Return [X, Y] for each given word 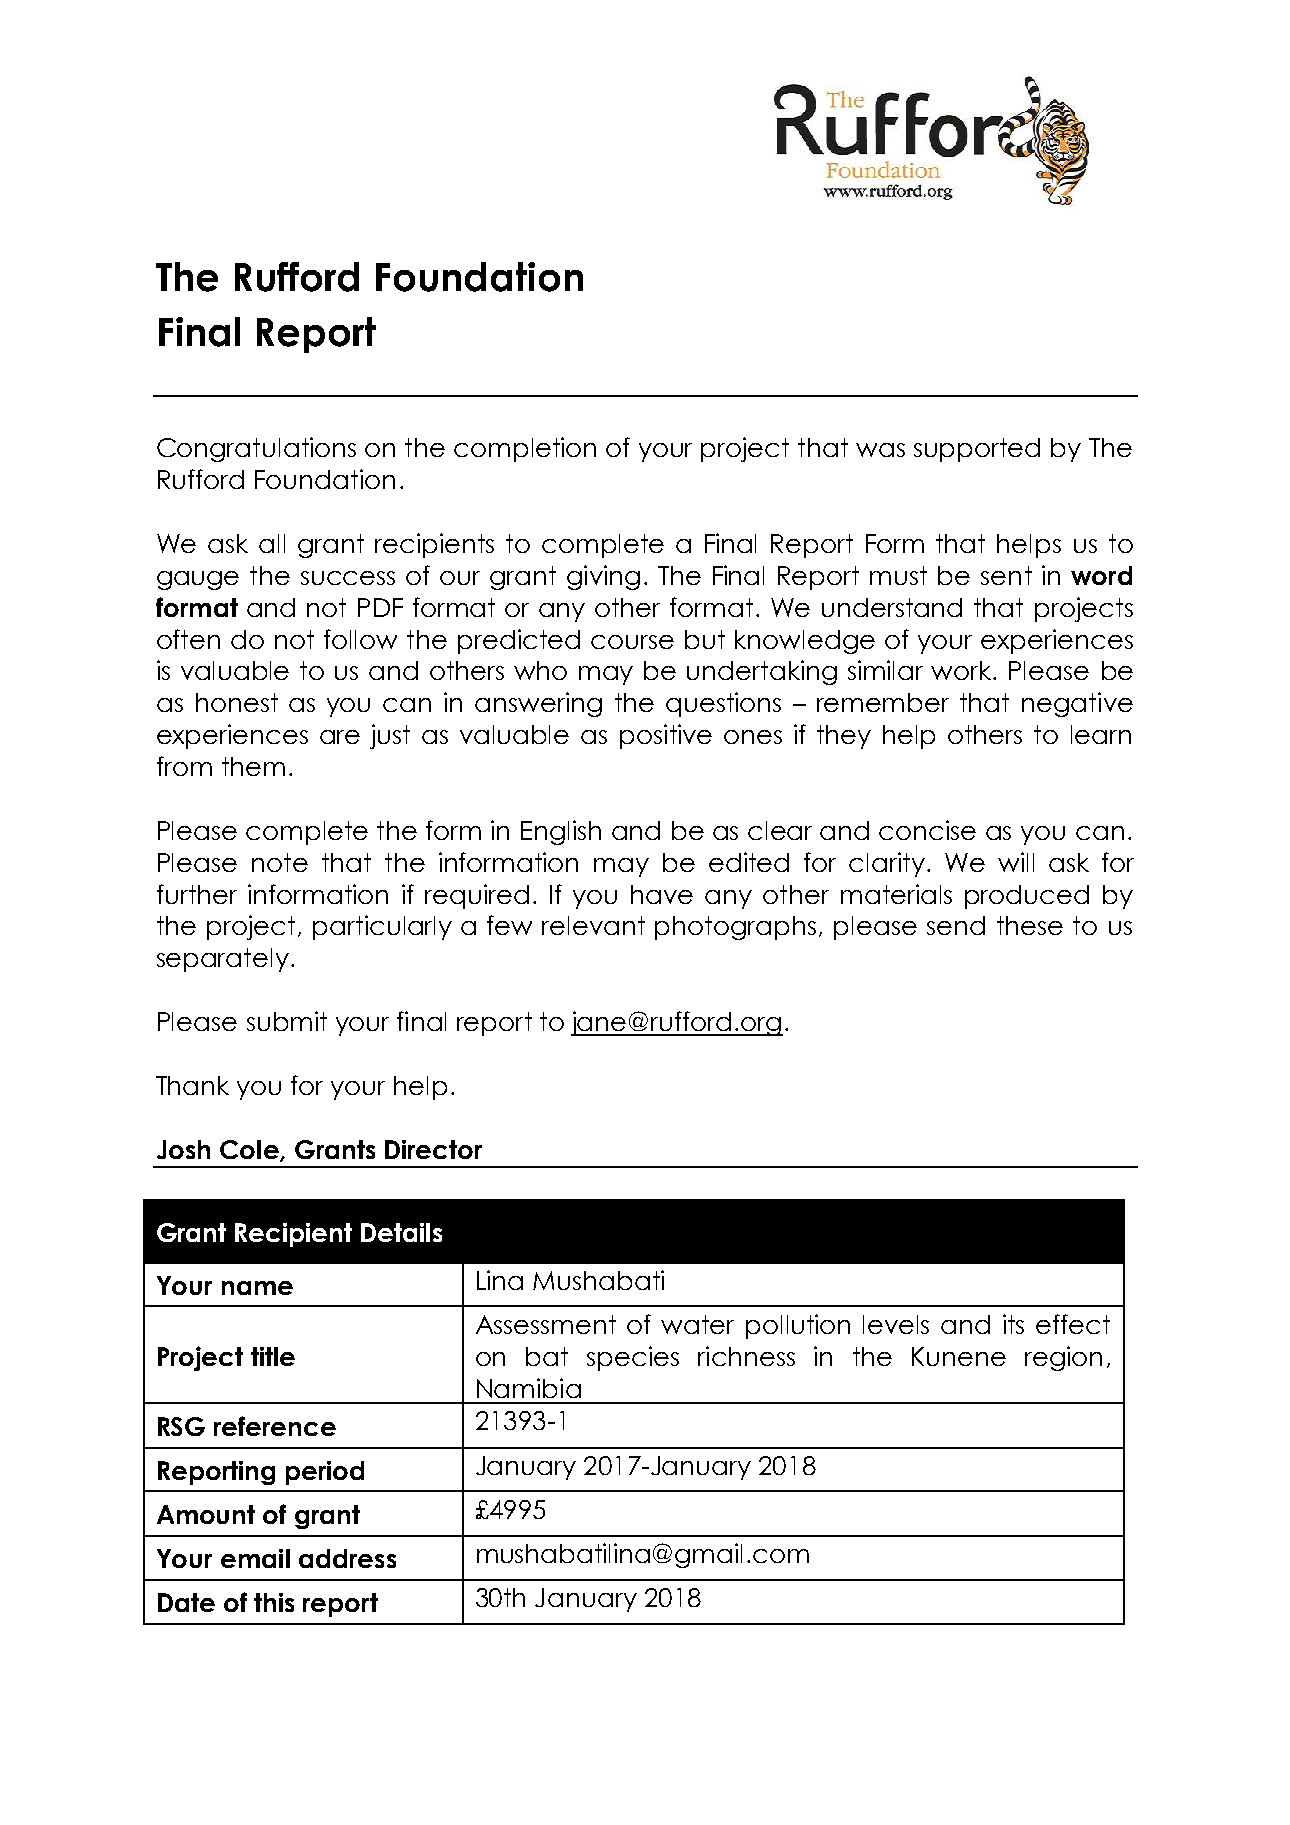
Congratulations [256, 449]
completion [525, 449]
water [697, 1324]
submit [287, 1021]
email [255, 1558]
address [347, 1558]
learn [1101, 734]
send [956, 925]
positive [666, 736]
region [1063, 1358]
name [257, 1288]
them [253, 766]
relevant [593, 925]
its [1013, 1324]
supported [977, 450]
